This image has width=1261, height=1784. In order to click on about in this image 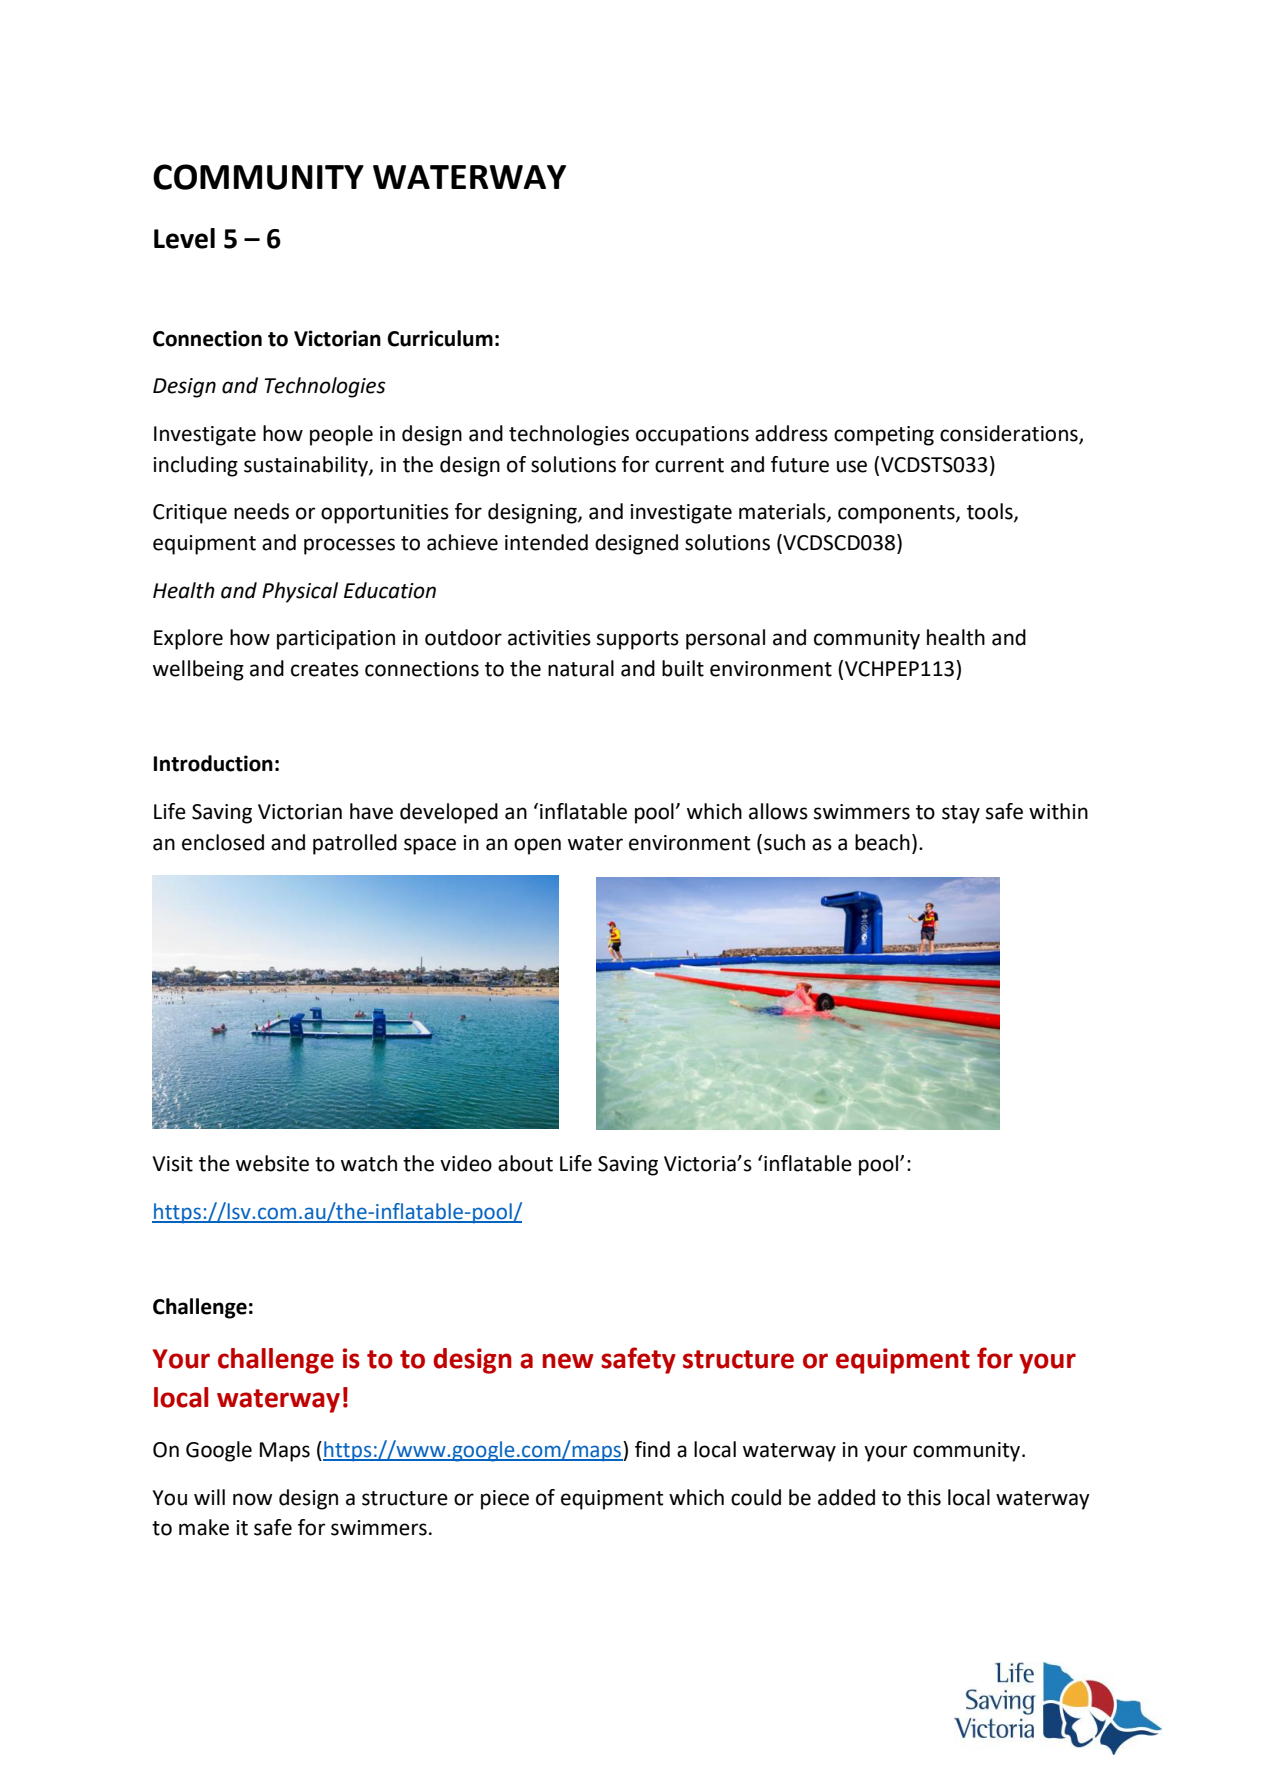, I will do `click(525, 1163)`.
